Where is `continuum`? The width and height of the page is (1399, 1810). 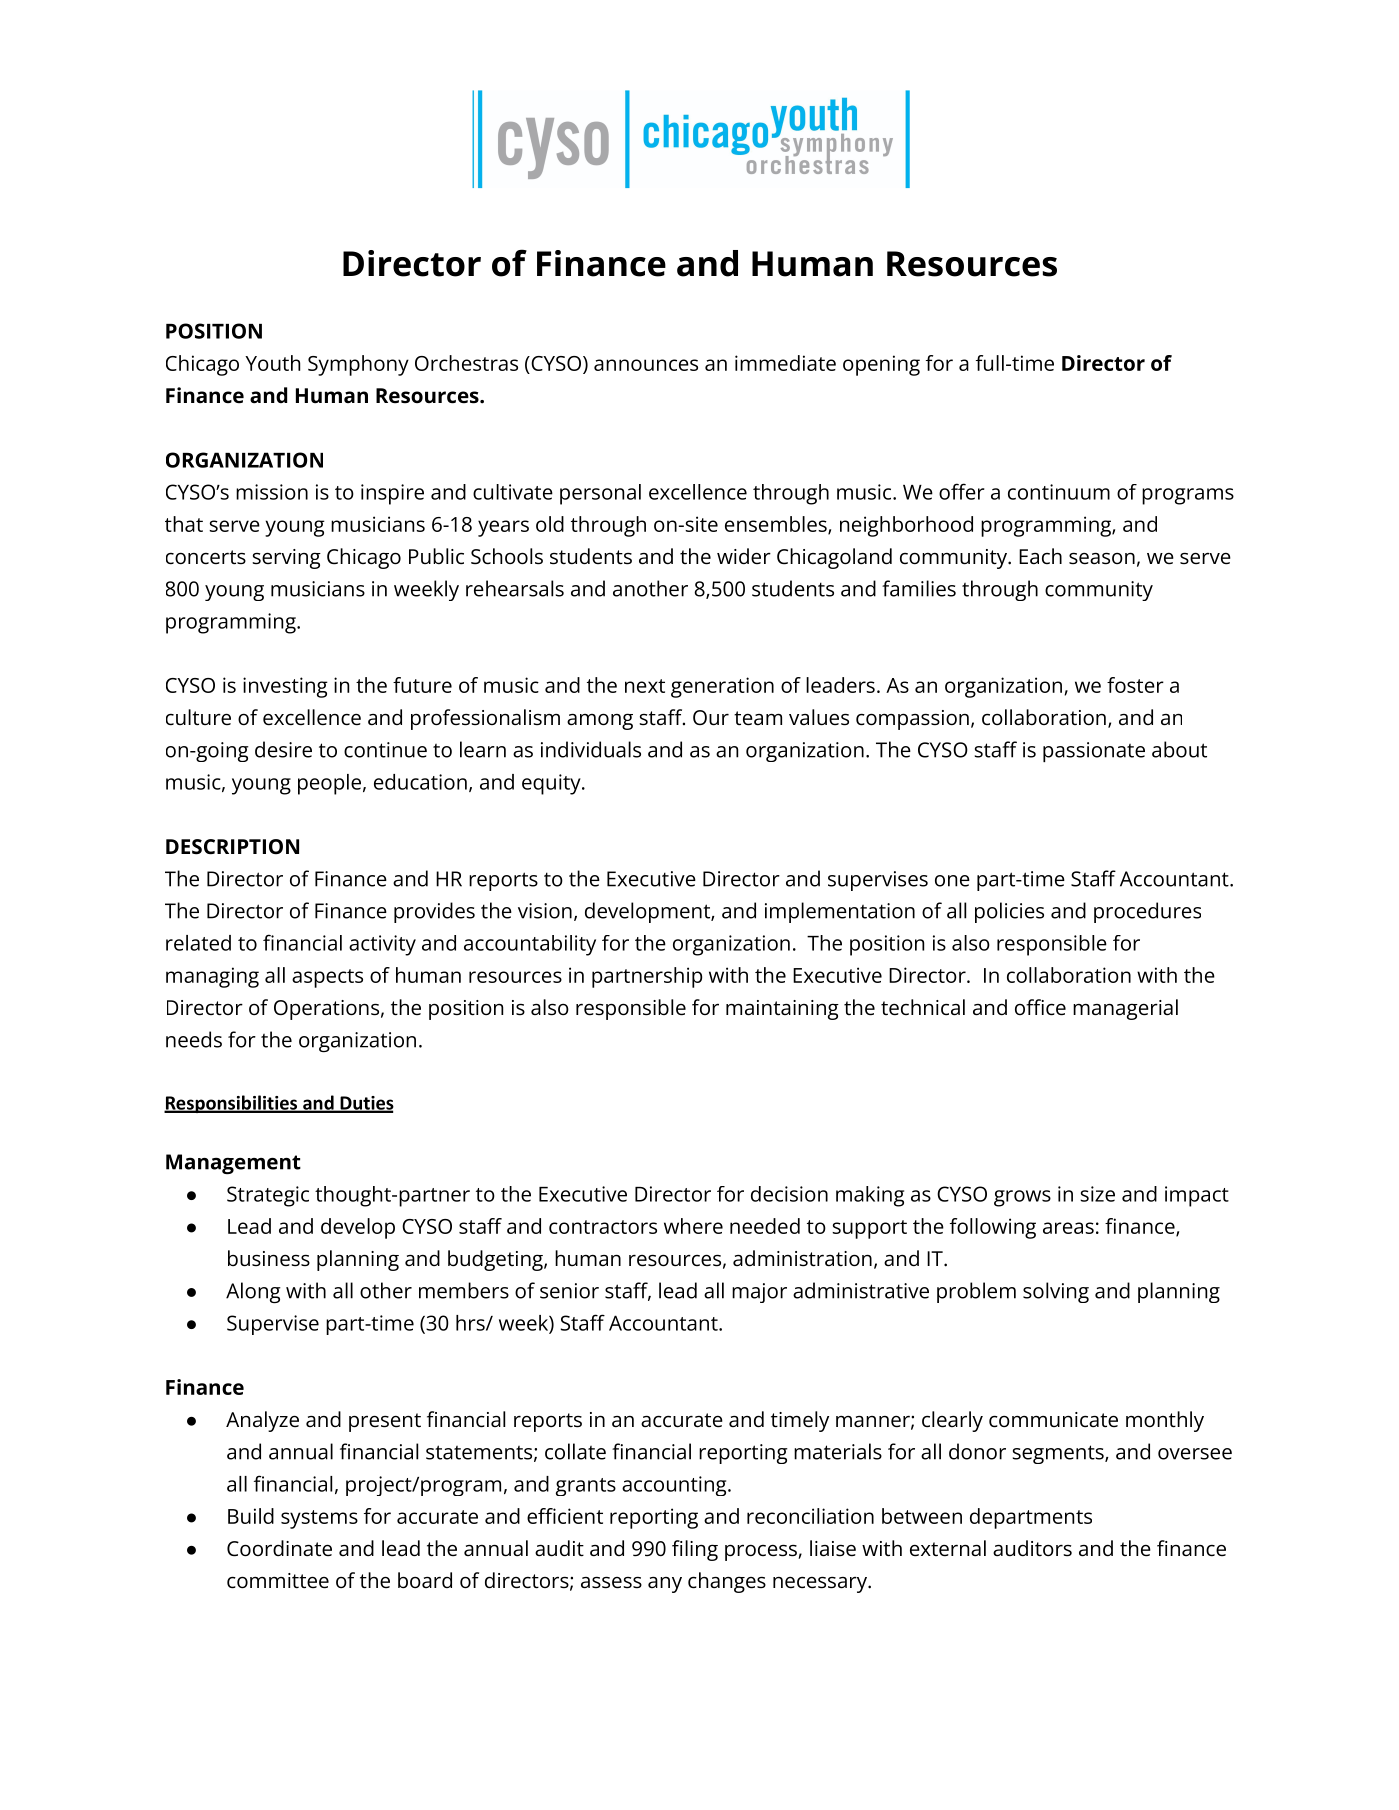
continuum is located at coordinates (1059, 492).
